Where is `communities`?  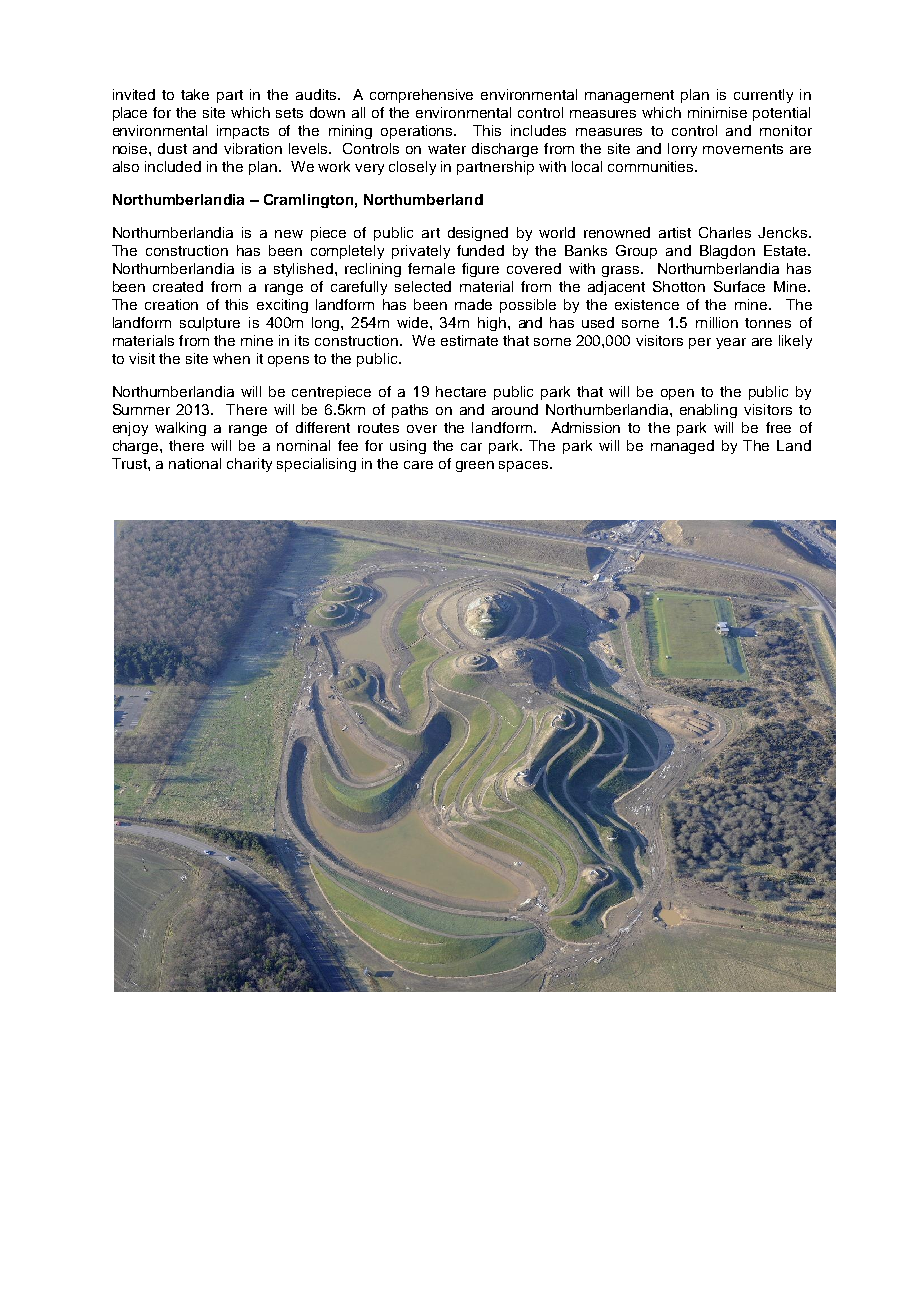
communities is located at coordinates (652, 166).
